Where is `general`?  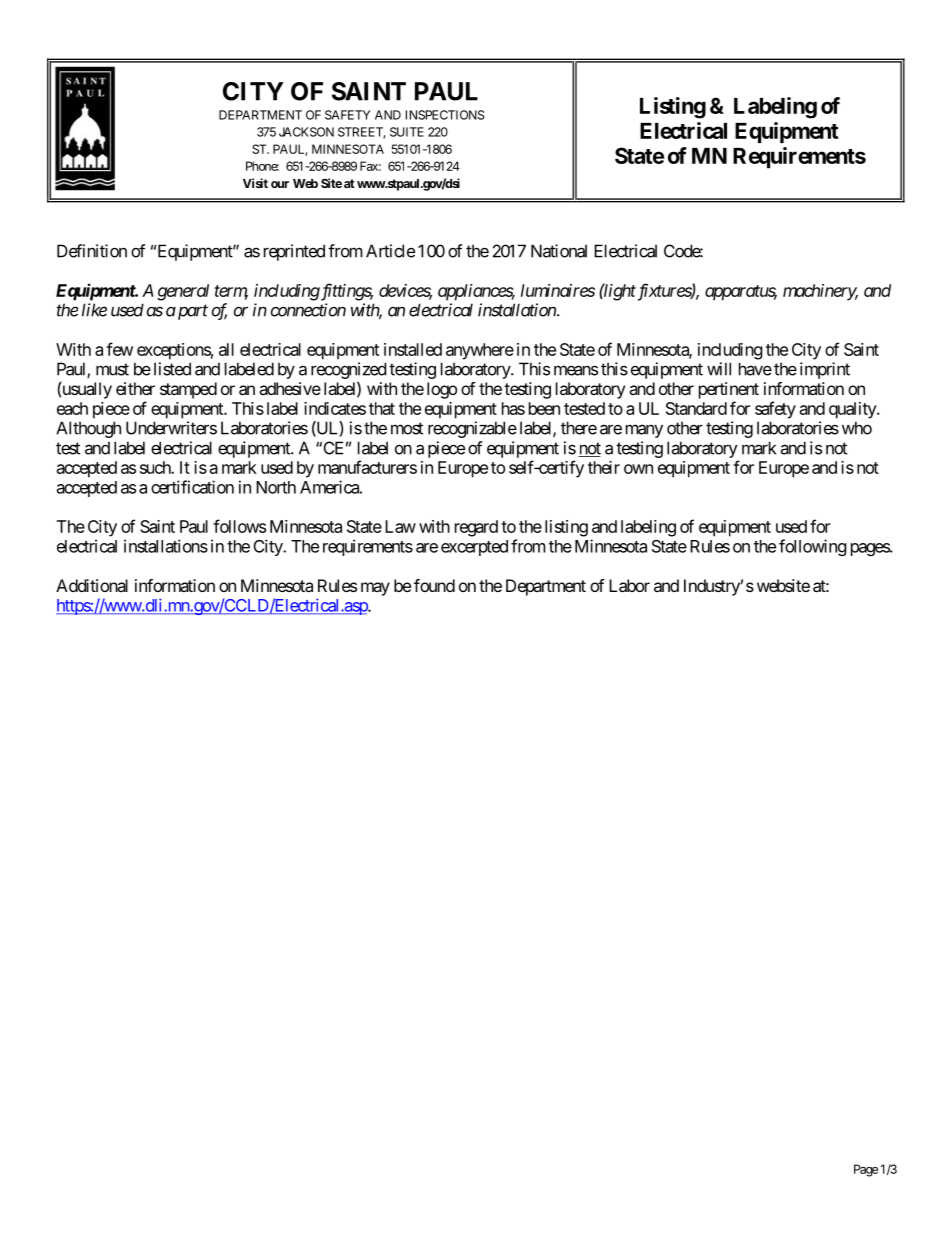
general is located at coordinates (183, 292).
